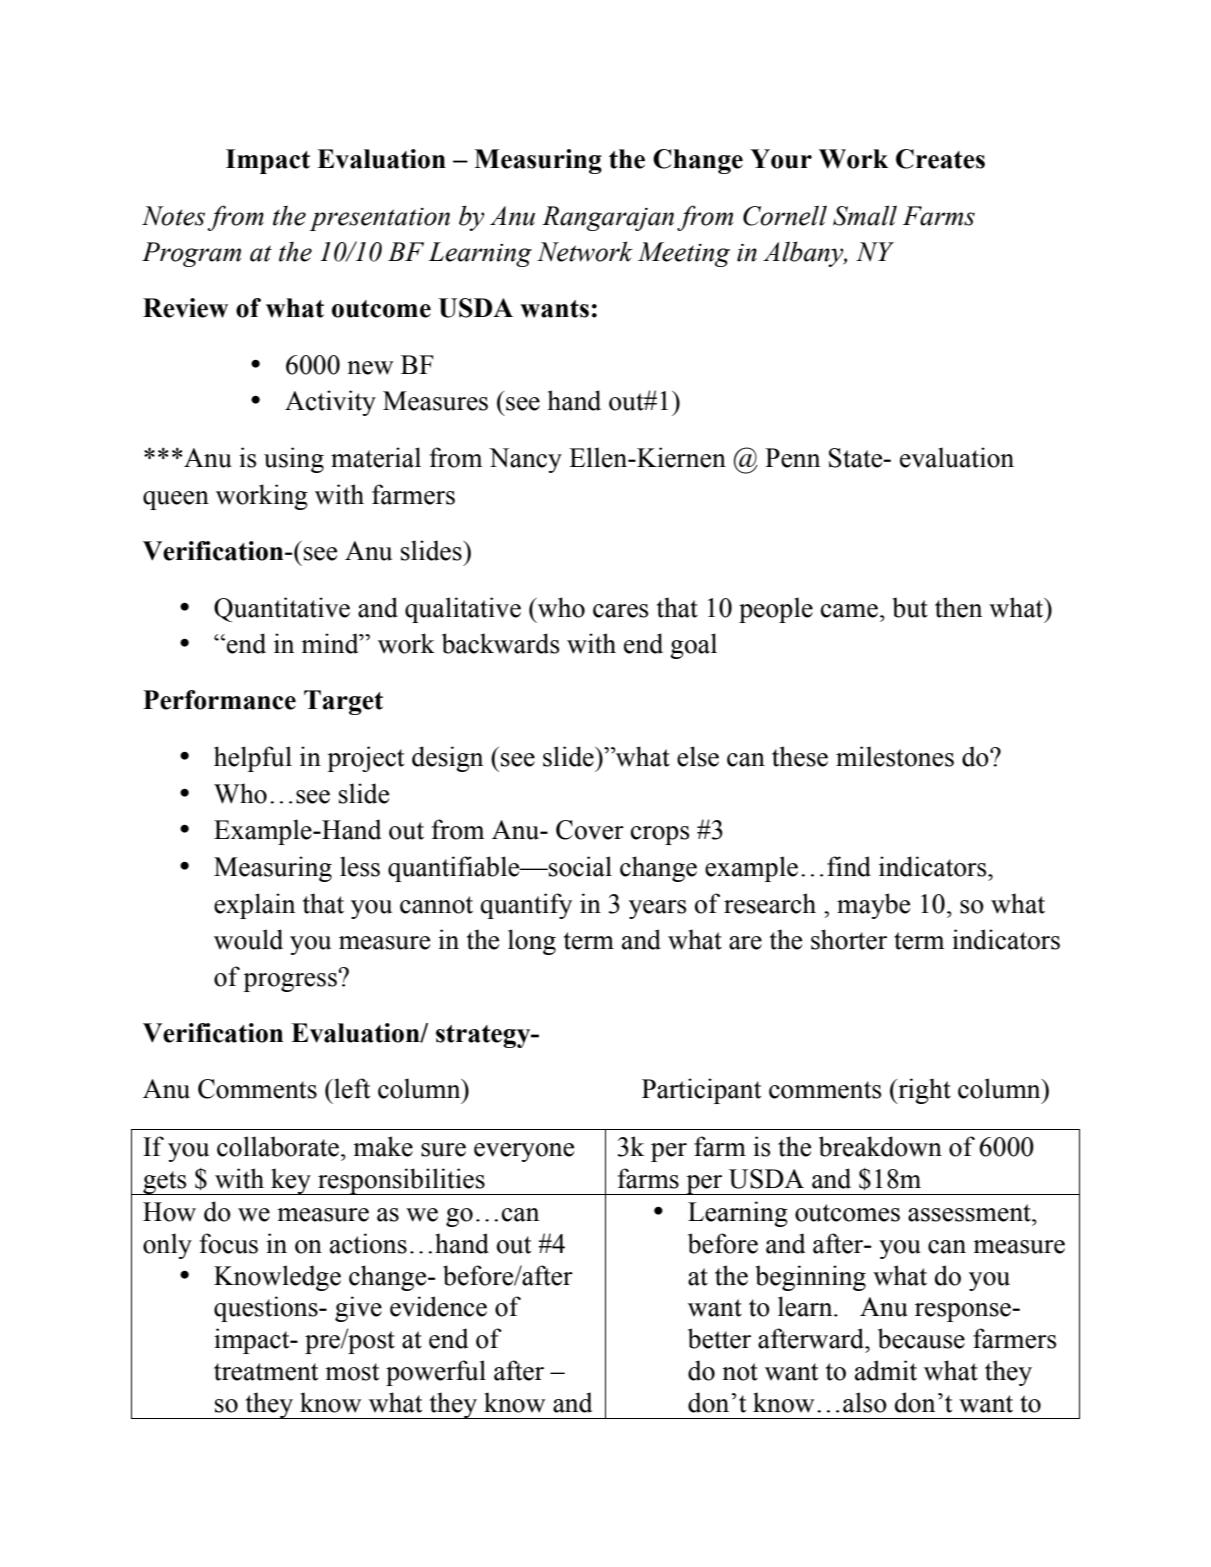 This document has width=1211, height=1567. Describe the element at coordinates (290, 982) in the document. I see `progress` at that location.
